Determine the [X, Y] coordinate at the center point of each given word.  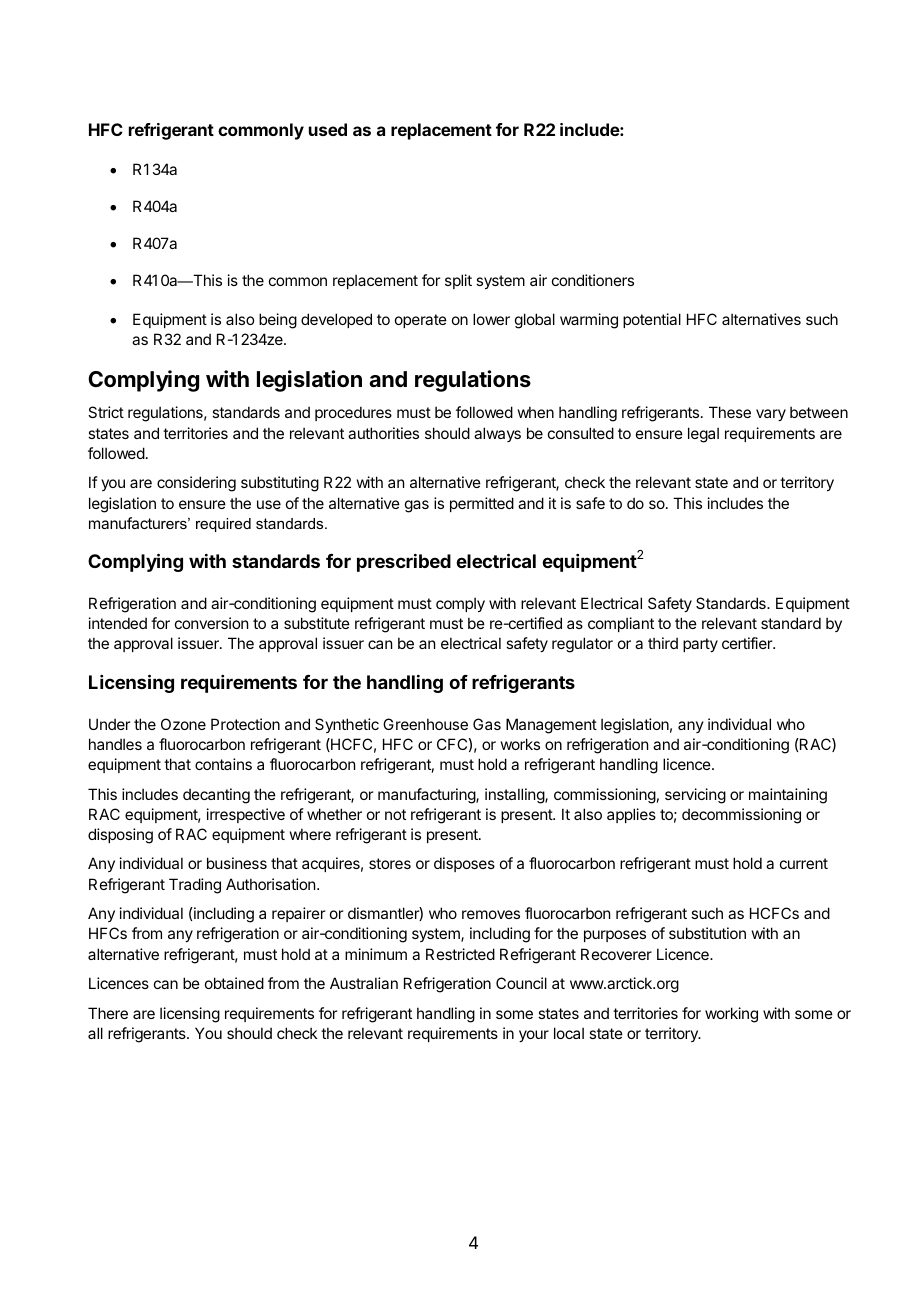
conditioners [593, 280]
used [328, 129]
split [458, 281]
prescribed [404, 563]
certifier [748, 643]
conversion [211, 623]
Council [521, 983]
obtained [234, 983]
